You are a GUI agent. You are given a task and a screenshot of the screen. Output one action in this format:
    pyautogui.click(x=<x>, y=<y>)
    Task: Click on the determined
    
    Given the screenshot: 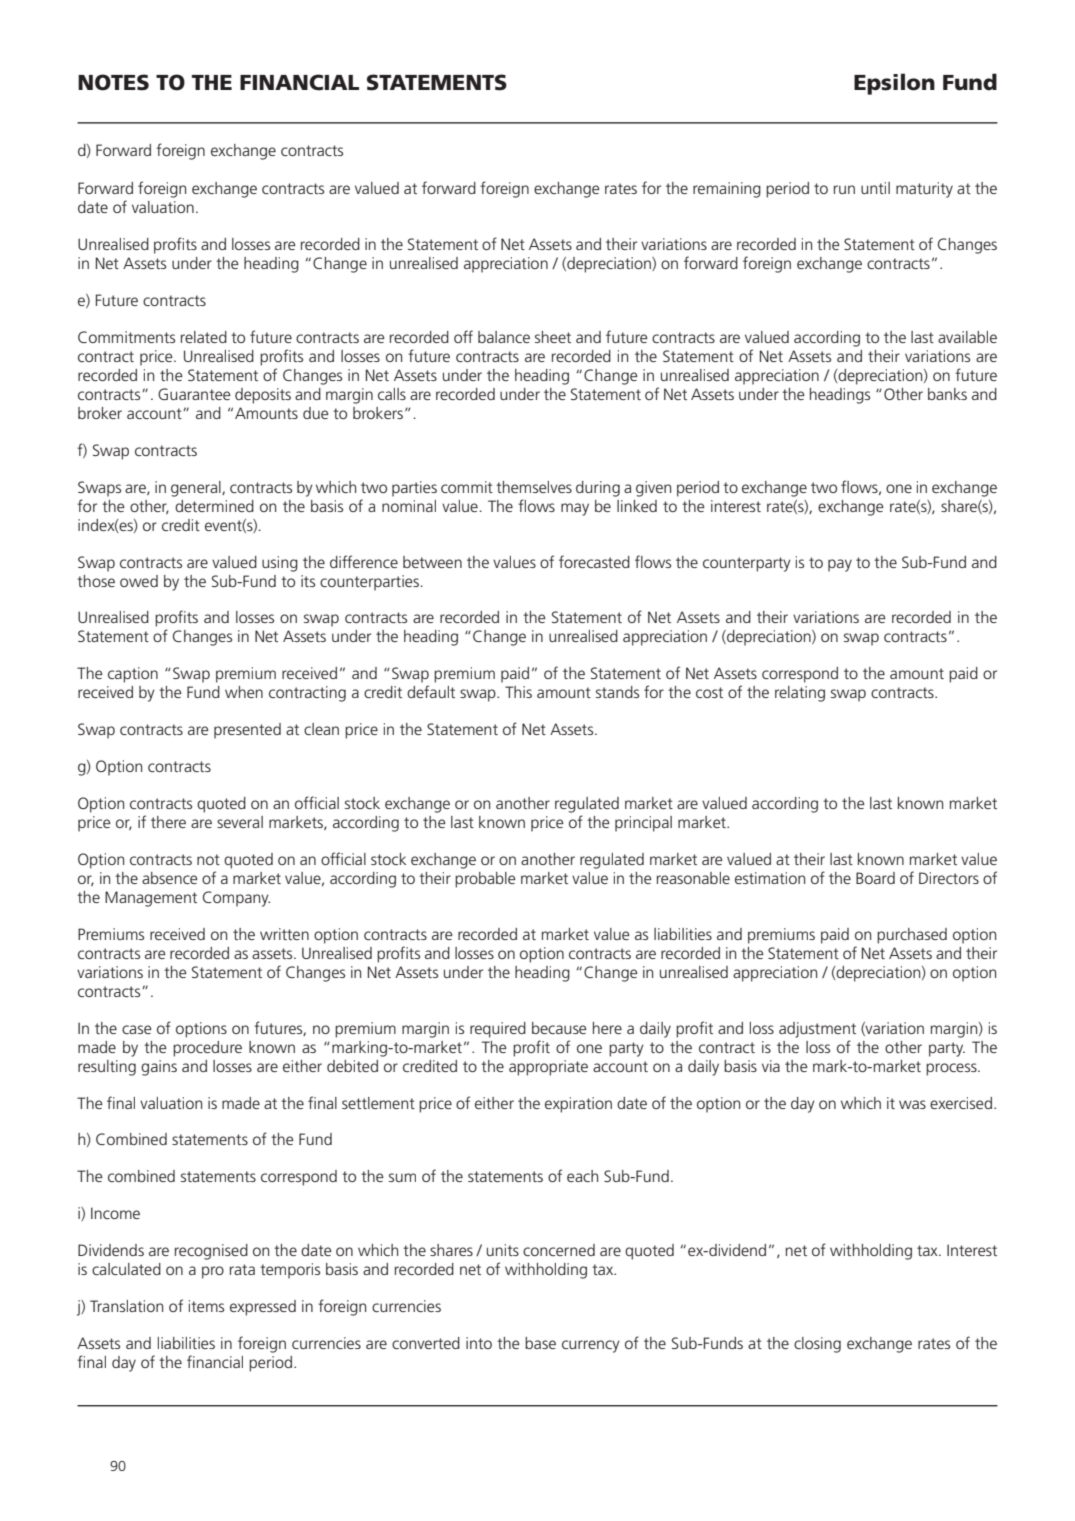 What is the action you would take?
    pyautogui.click(x=214, y=506)
